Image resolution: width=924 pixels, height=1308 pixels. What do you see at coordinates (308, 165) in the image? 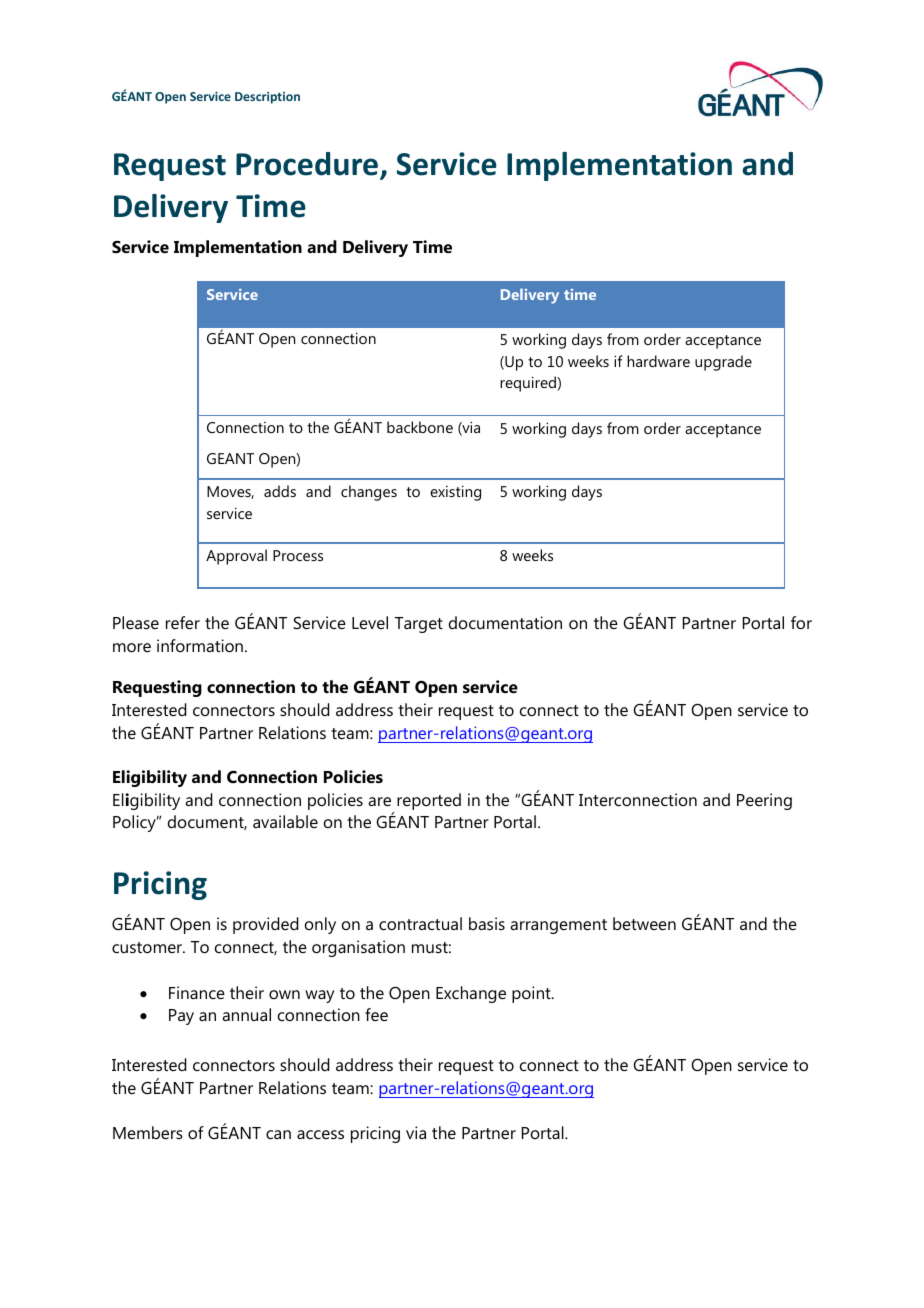
I see `Procedure` at bounding box center [308, 165].
